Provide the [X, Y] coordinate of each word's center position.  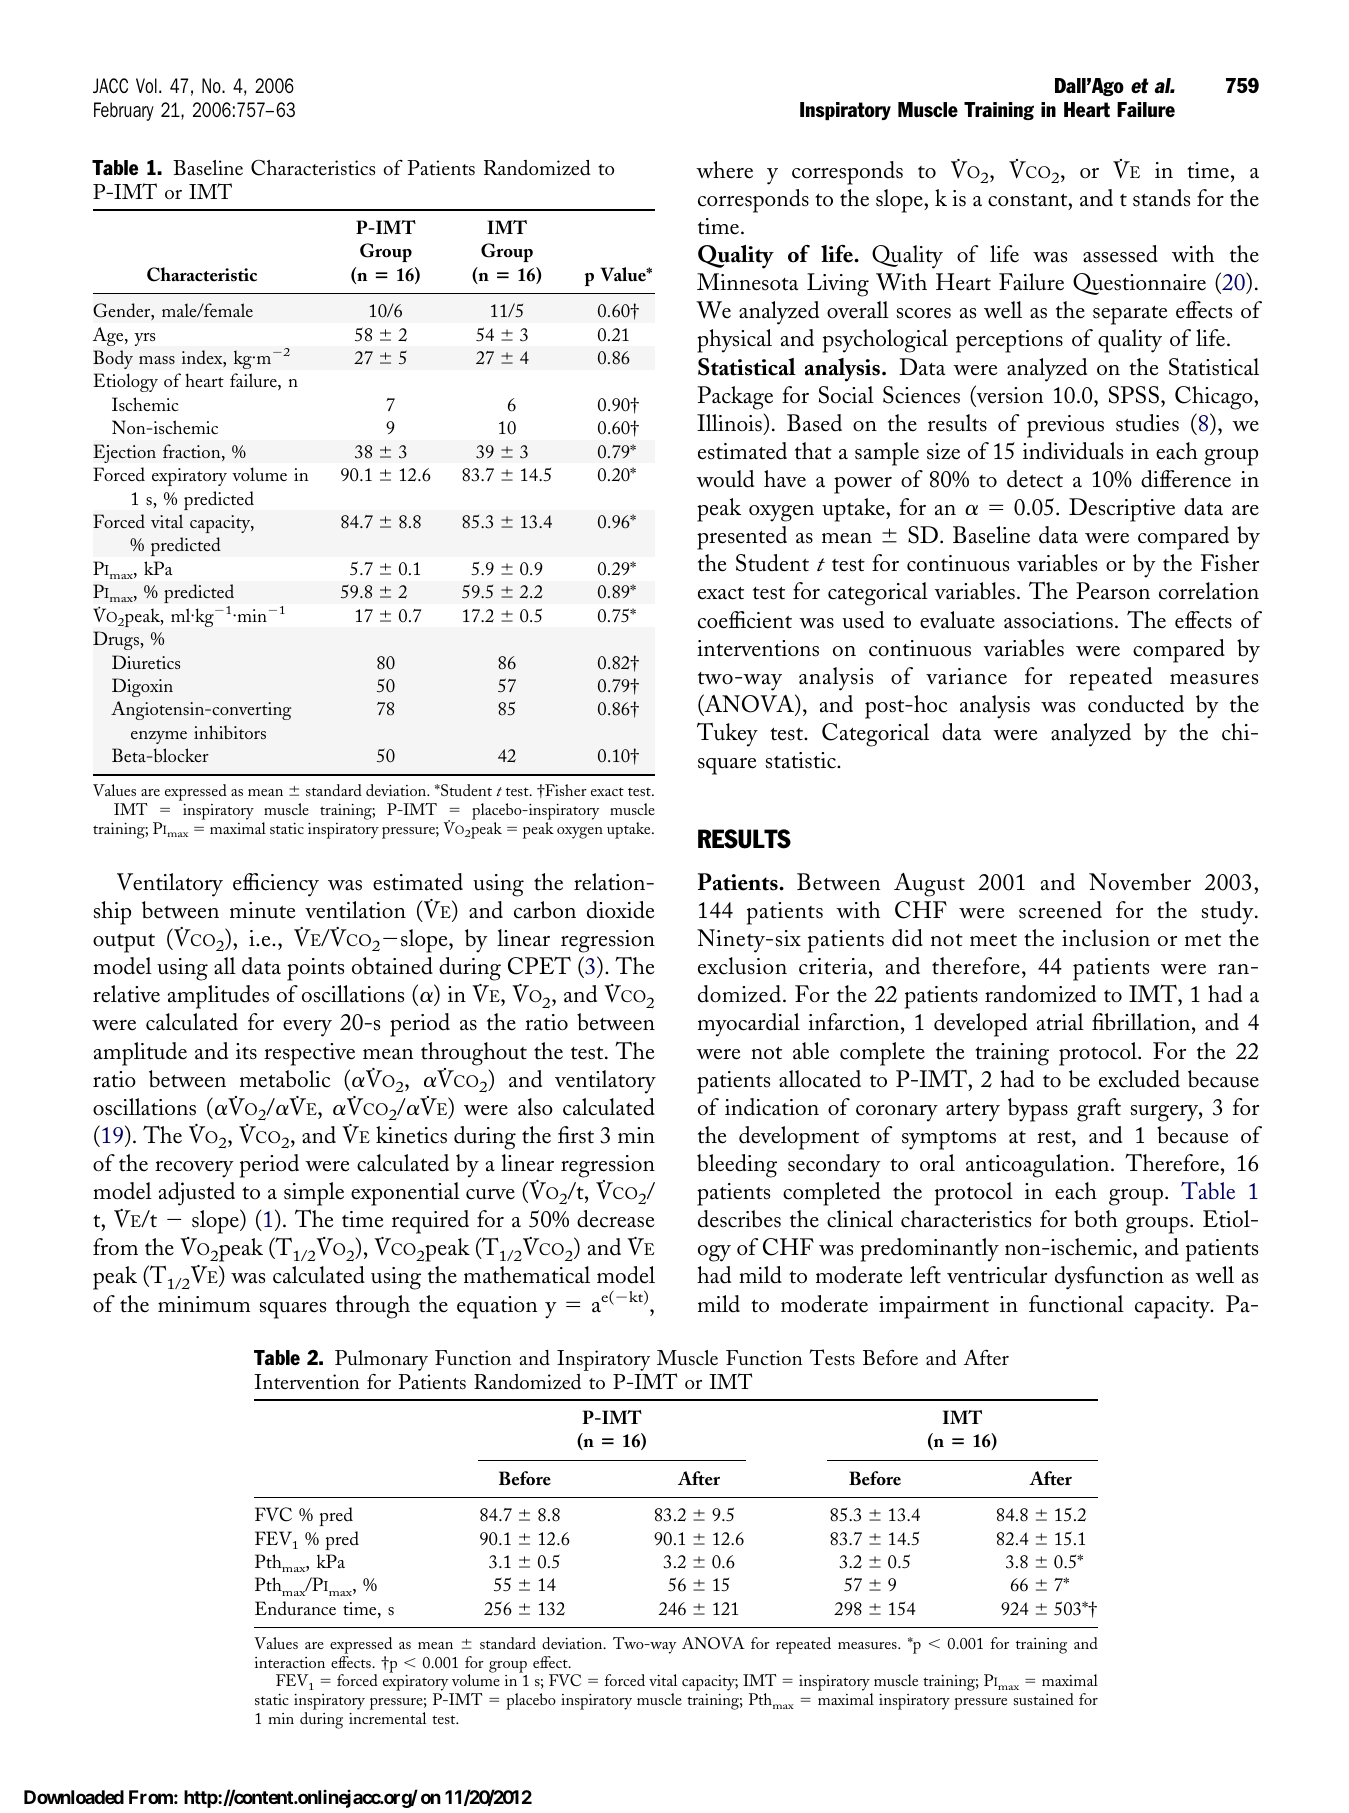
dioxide [620, 910]
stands [1161, 198]
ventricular [997, 1275]
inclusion [1106, 938]
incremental [387, 1718]
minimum [204, 1304]
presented [742, 538]
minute [262, 910]
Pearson [1113, 591]
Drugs [117, 640]
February [124, 111]
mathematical [527, 1275]
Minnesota [747, 282]
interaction [290, 1662]
